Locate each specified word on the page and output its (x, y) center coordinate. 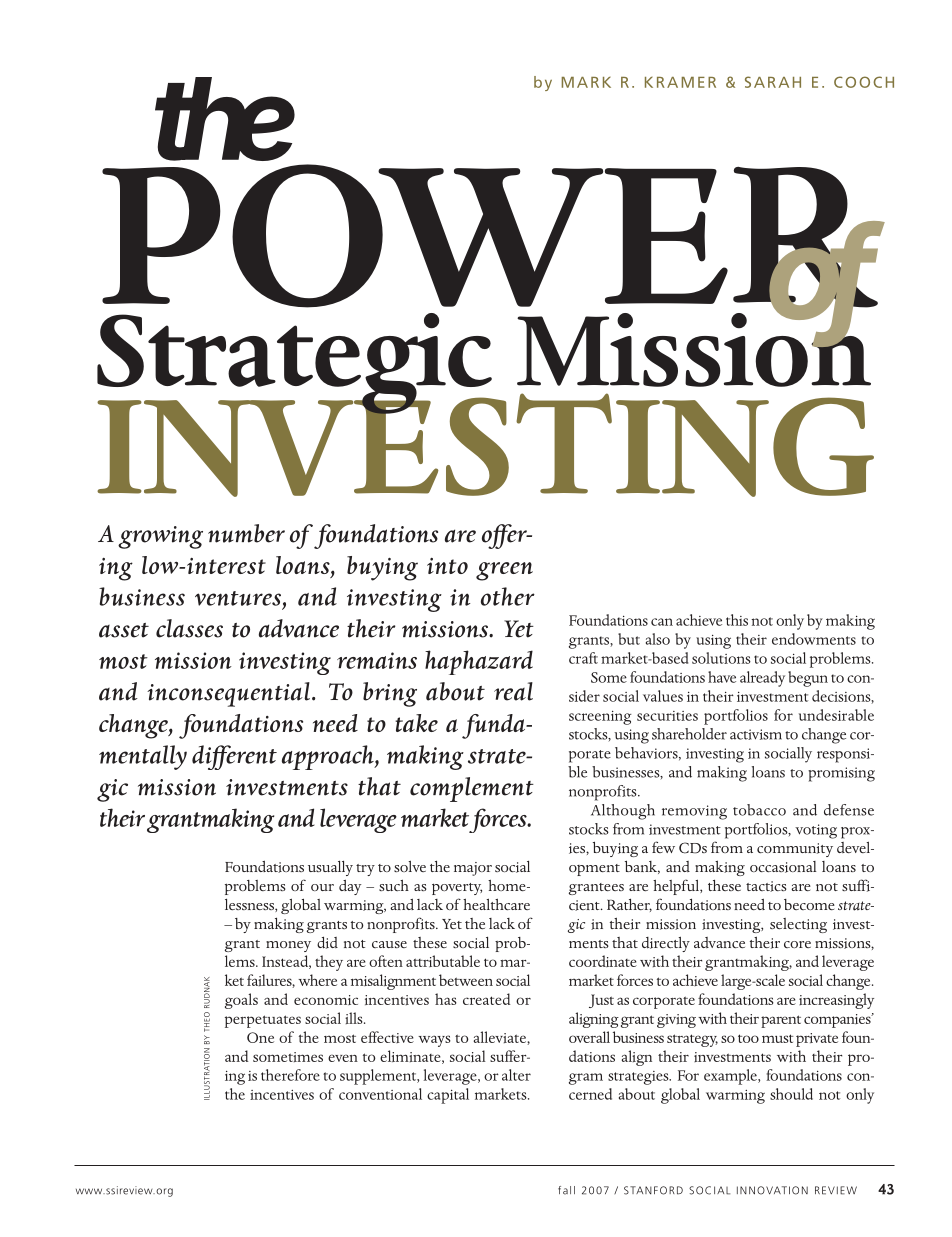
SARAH (773, 82)
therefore (290, 1075)
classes (189, 628)
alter (516, 1075)
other (508, 596)
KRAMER (680, 82)
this (737, 620)
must (777, 1038)
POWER (491, 237)
